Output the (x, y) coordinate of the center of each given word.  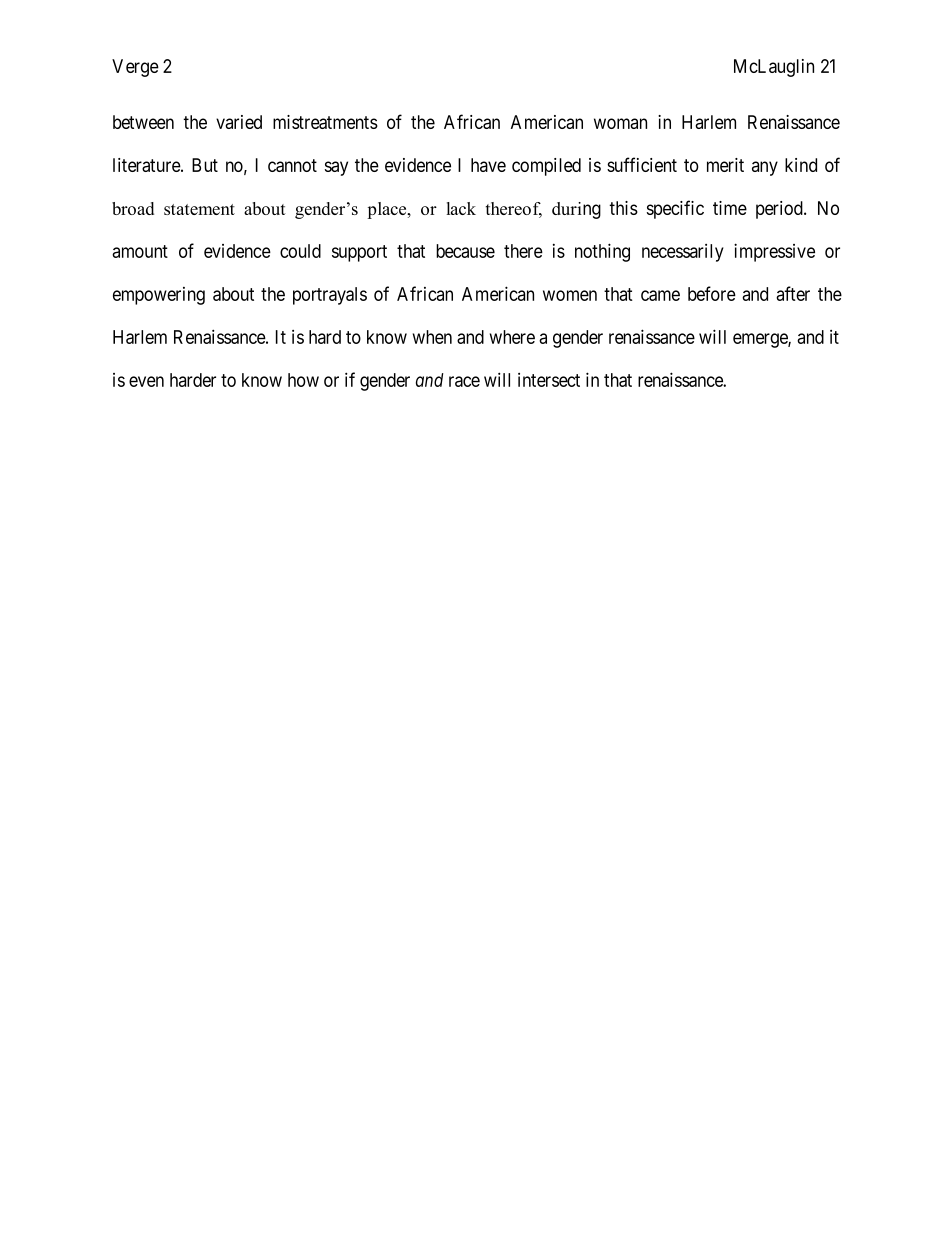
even (146, 381)
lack (461, 208)
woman (620, 123)
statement (199, 209)
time (730, 208)
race (464, 381)
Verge (135, 68)
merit (725, 165)
